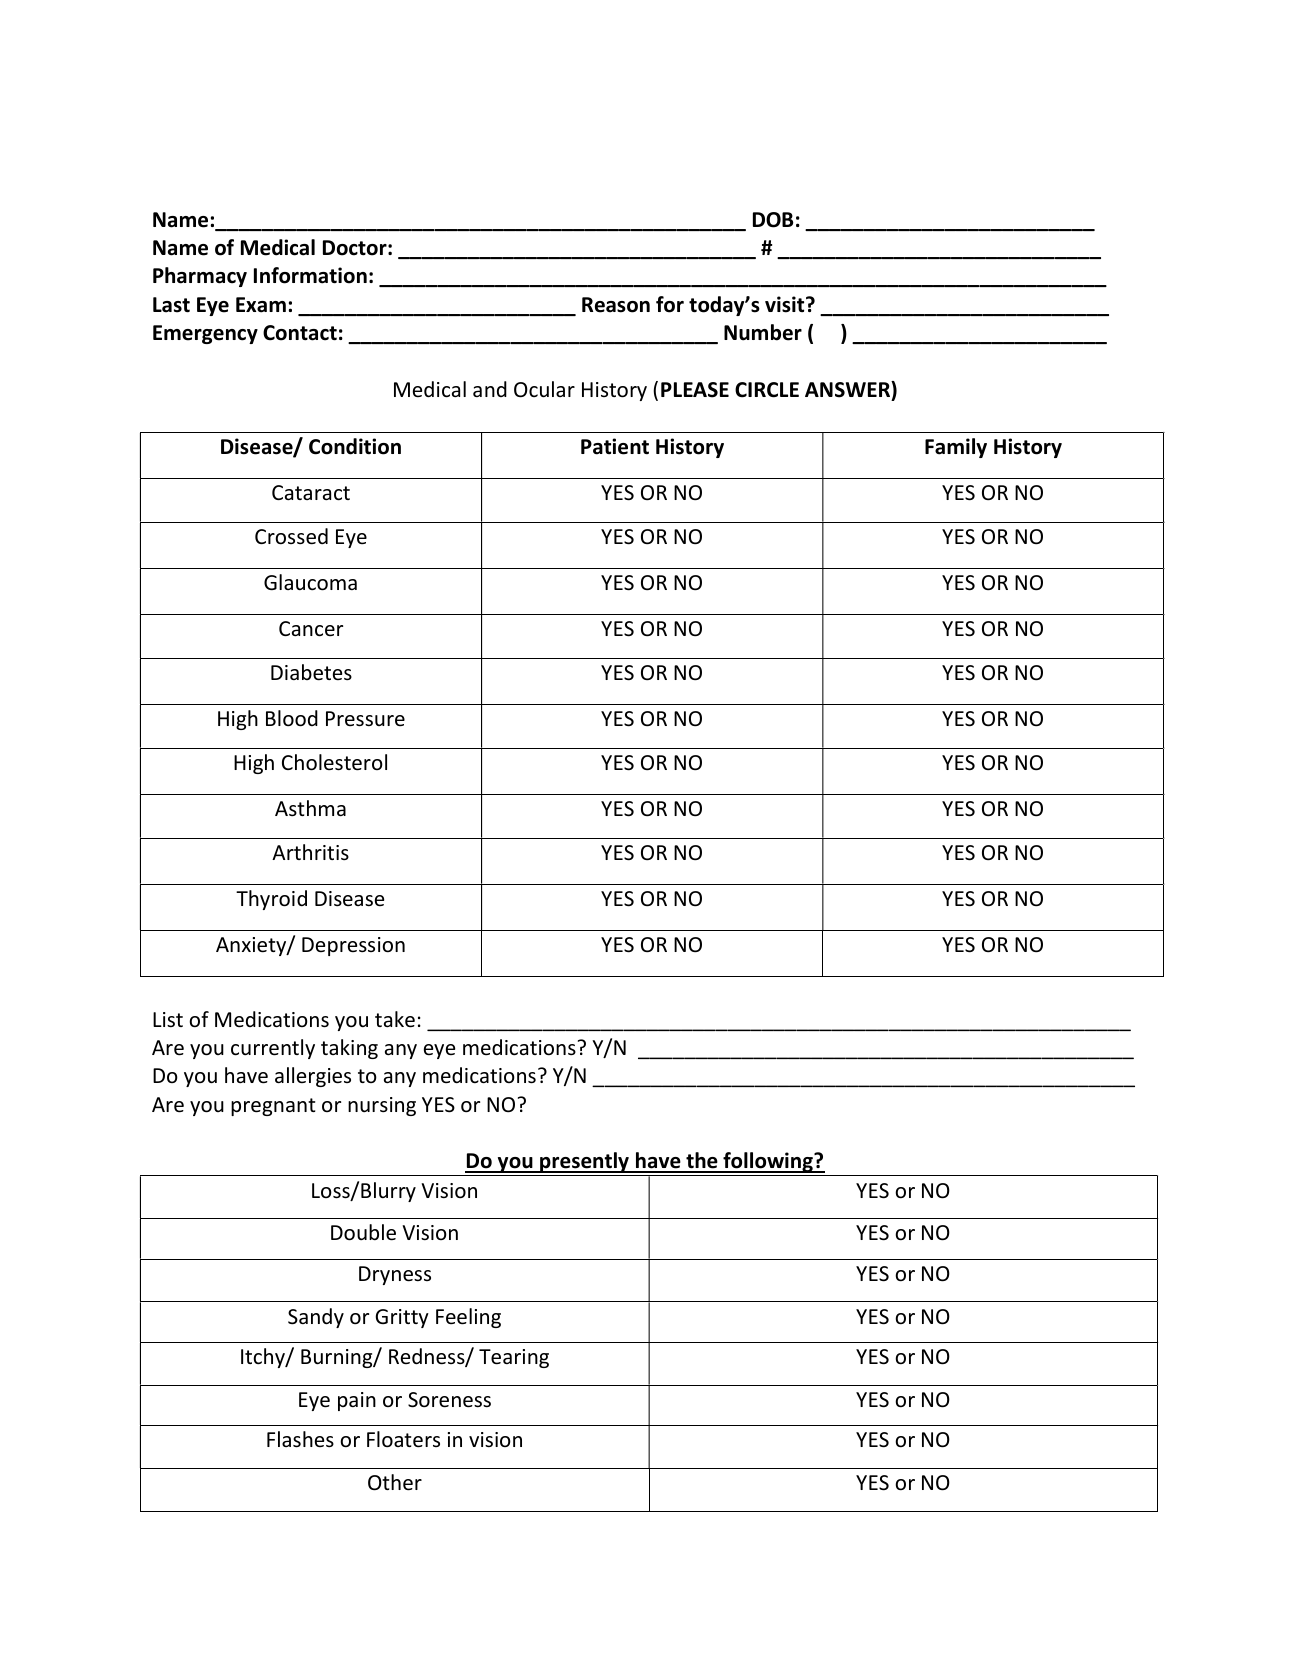 Image resolution: width=1290 pixels, height=1670 pixels. Describe the element at coordinates (616, 305) in the screenshot. I see `Reason` at that location.
